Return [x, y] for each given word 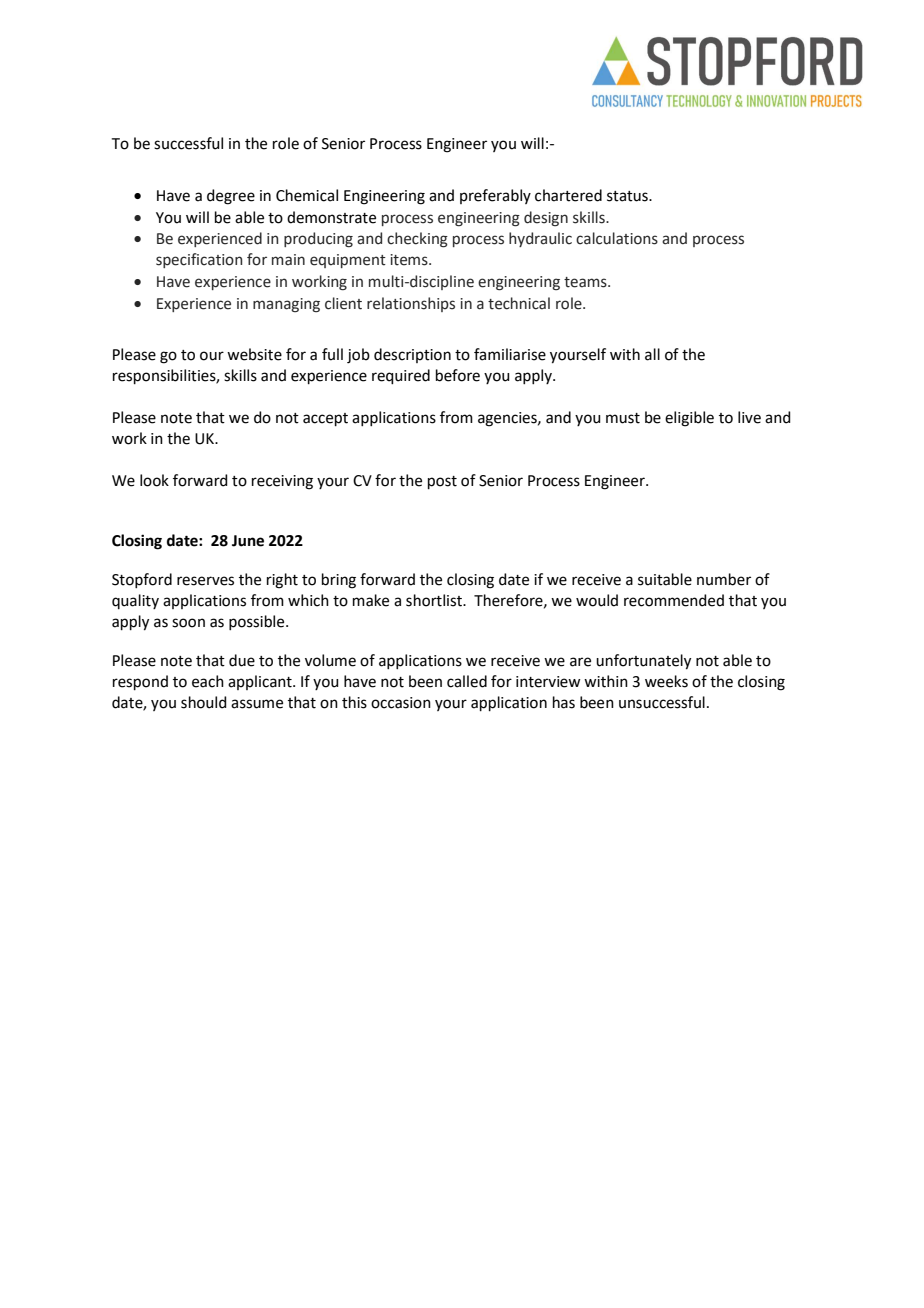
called [467, 681]
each [208, 681]
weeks [666, 681]
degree [231, 197]
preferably [495, 196]
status [628, 196]
